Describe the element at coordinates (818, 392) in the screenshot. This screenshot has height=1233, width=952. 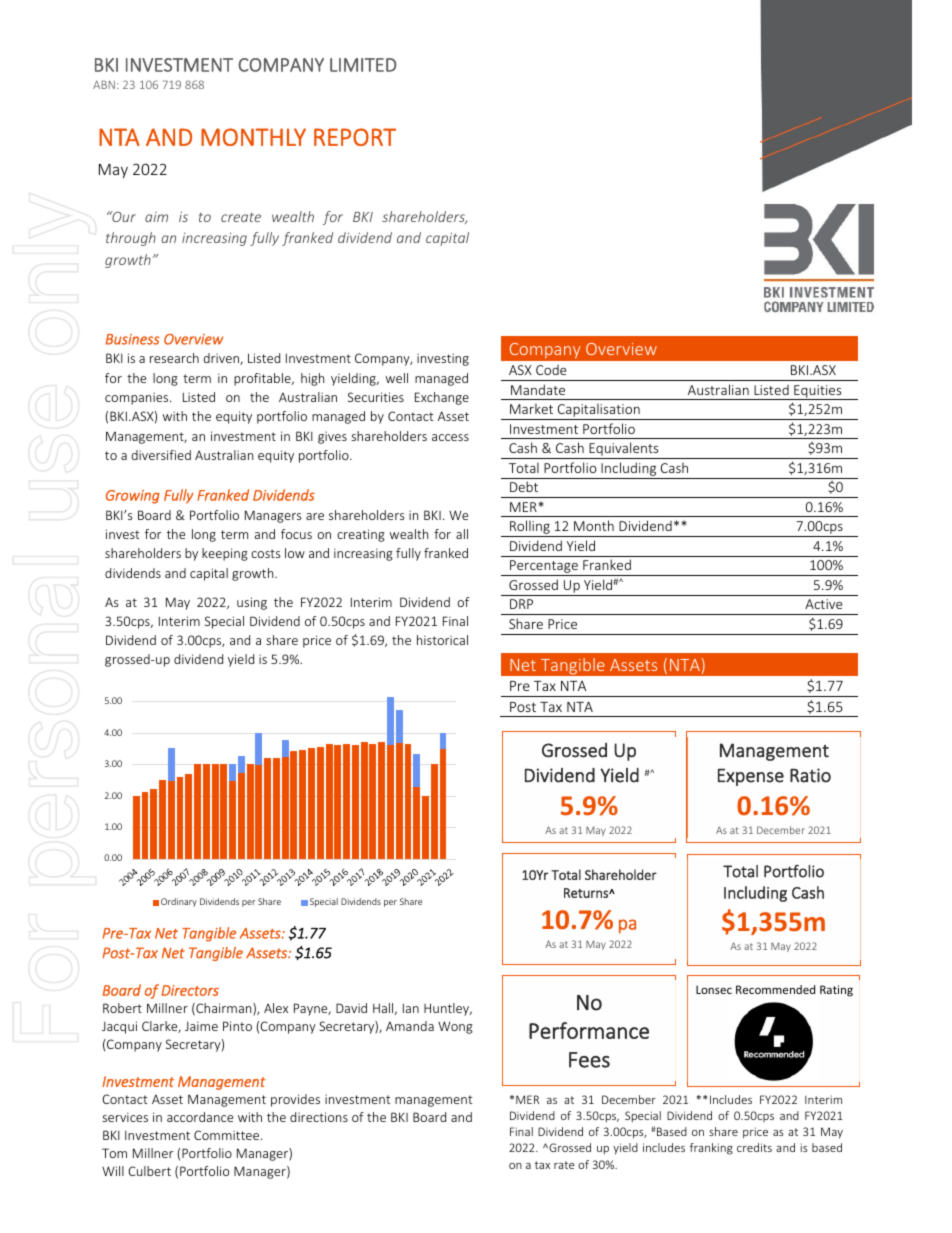
I see `Equities` at that location.
